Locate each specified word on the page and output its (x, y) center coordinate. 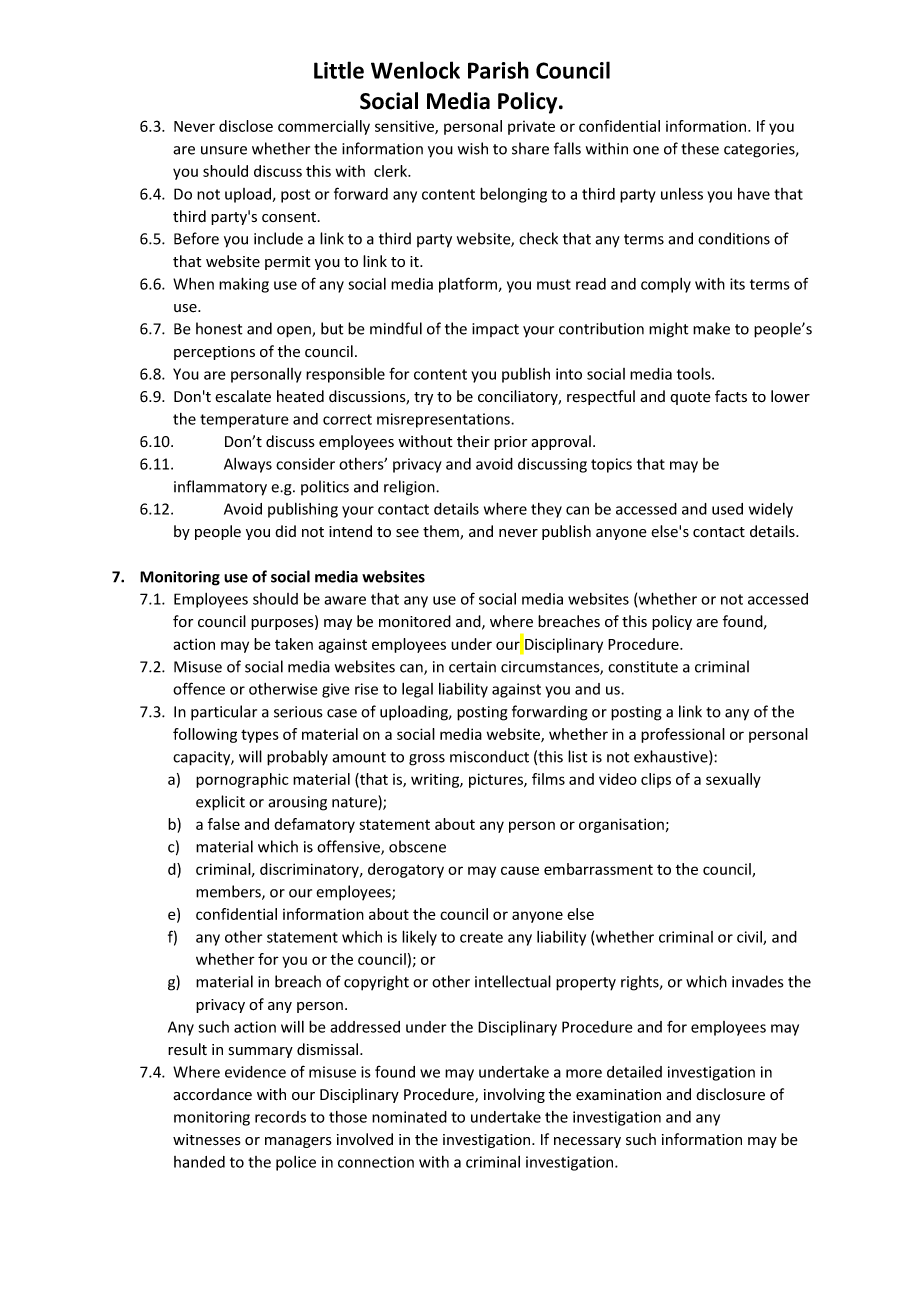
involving (514, 1095)
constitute (643, 667)
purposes (283, 624)
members (229, 892)
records (280, 1117)
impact (495, 330)
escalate (243, 396)
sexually (733, 780)
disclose (246, 126)
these (700, 148)
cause (520, 870)
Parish (498, 70)
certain (472, 667)
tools (695, 373)
